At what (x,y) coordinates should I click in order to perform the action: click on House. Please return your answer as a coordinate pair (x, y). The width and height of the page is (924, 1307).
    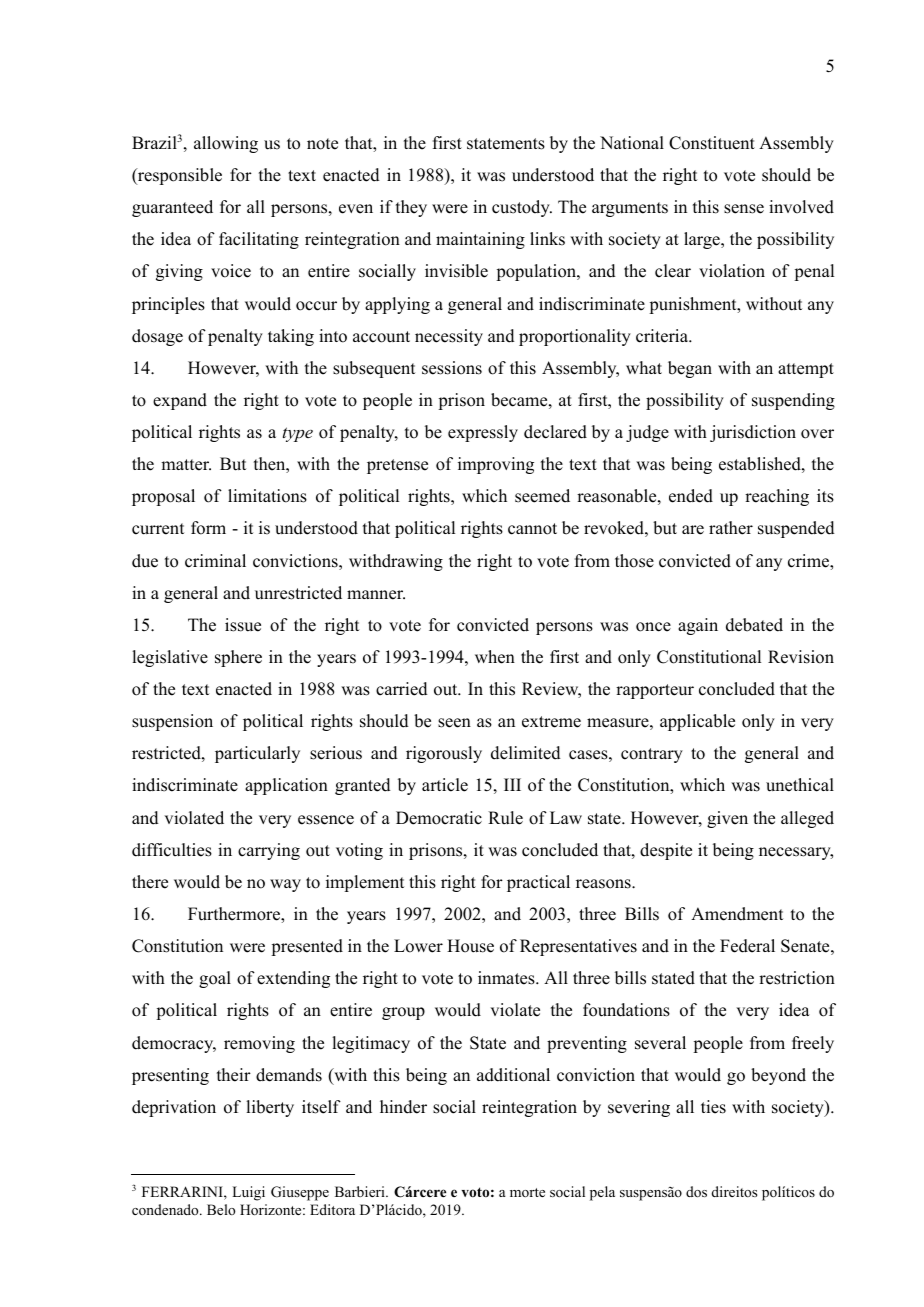
    Looking at the image, I should click on (470, 946).
